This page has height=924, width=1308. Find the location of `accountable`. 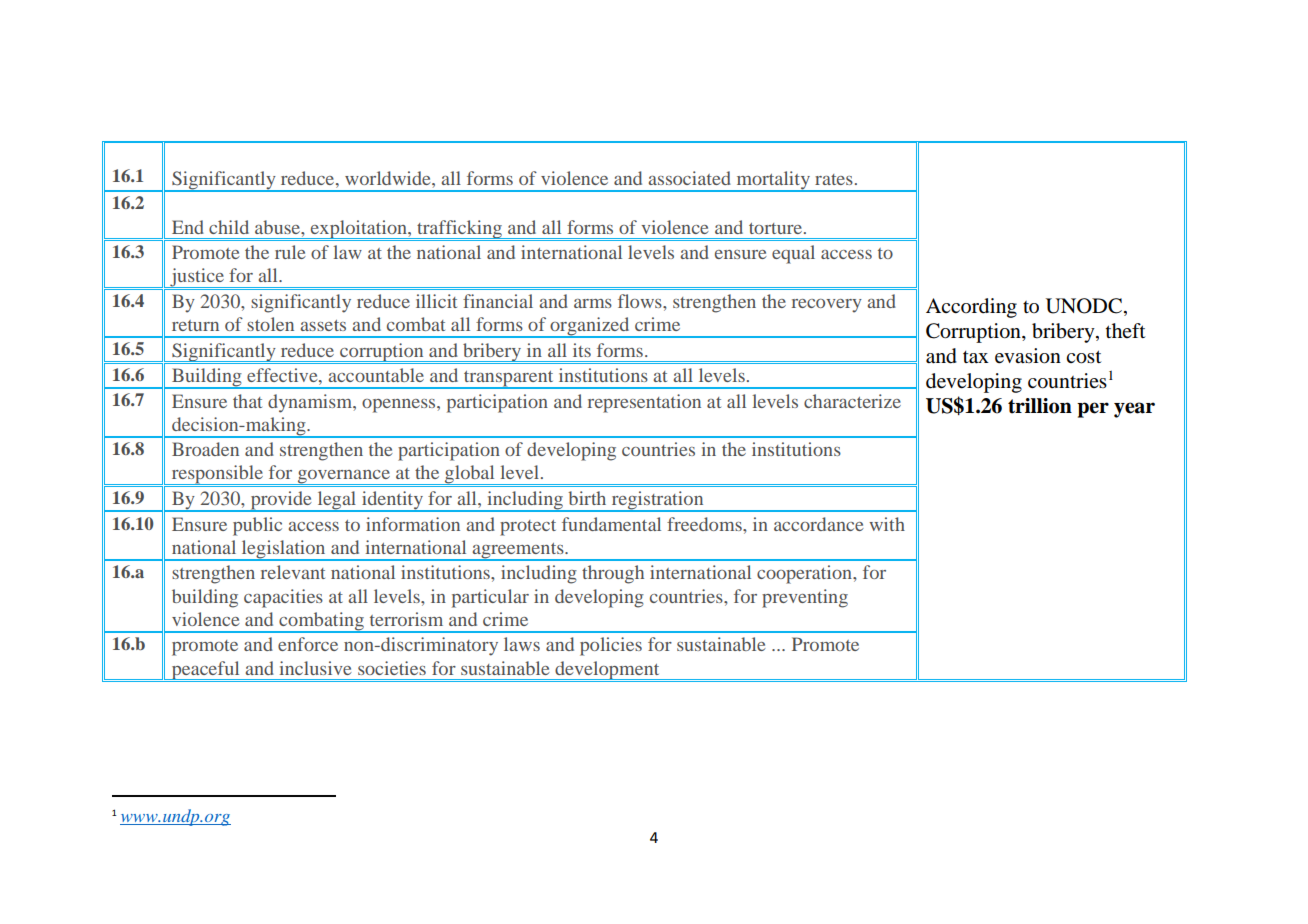

accountable is located at coordinates (376, 375).
